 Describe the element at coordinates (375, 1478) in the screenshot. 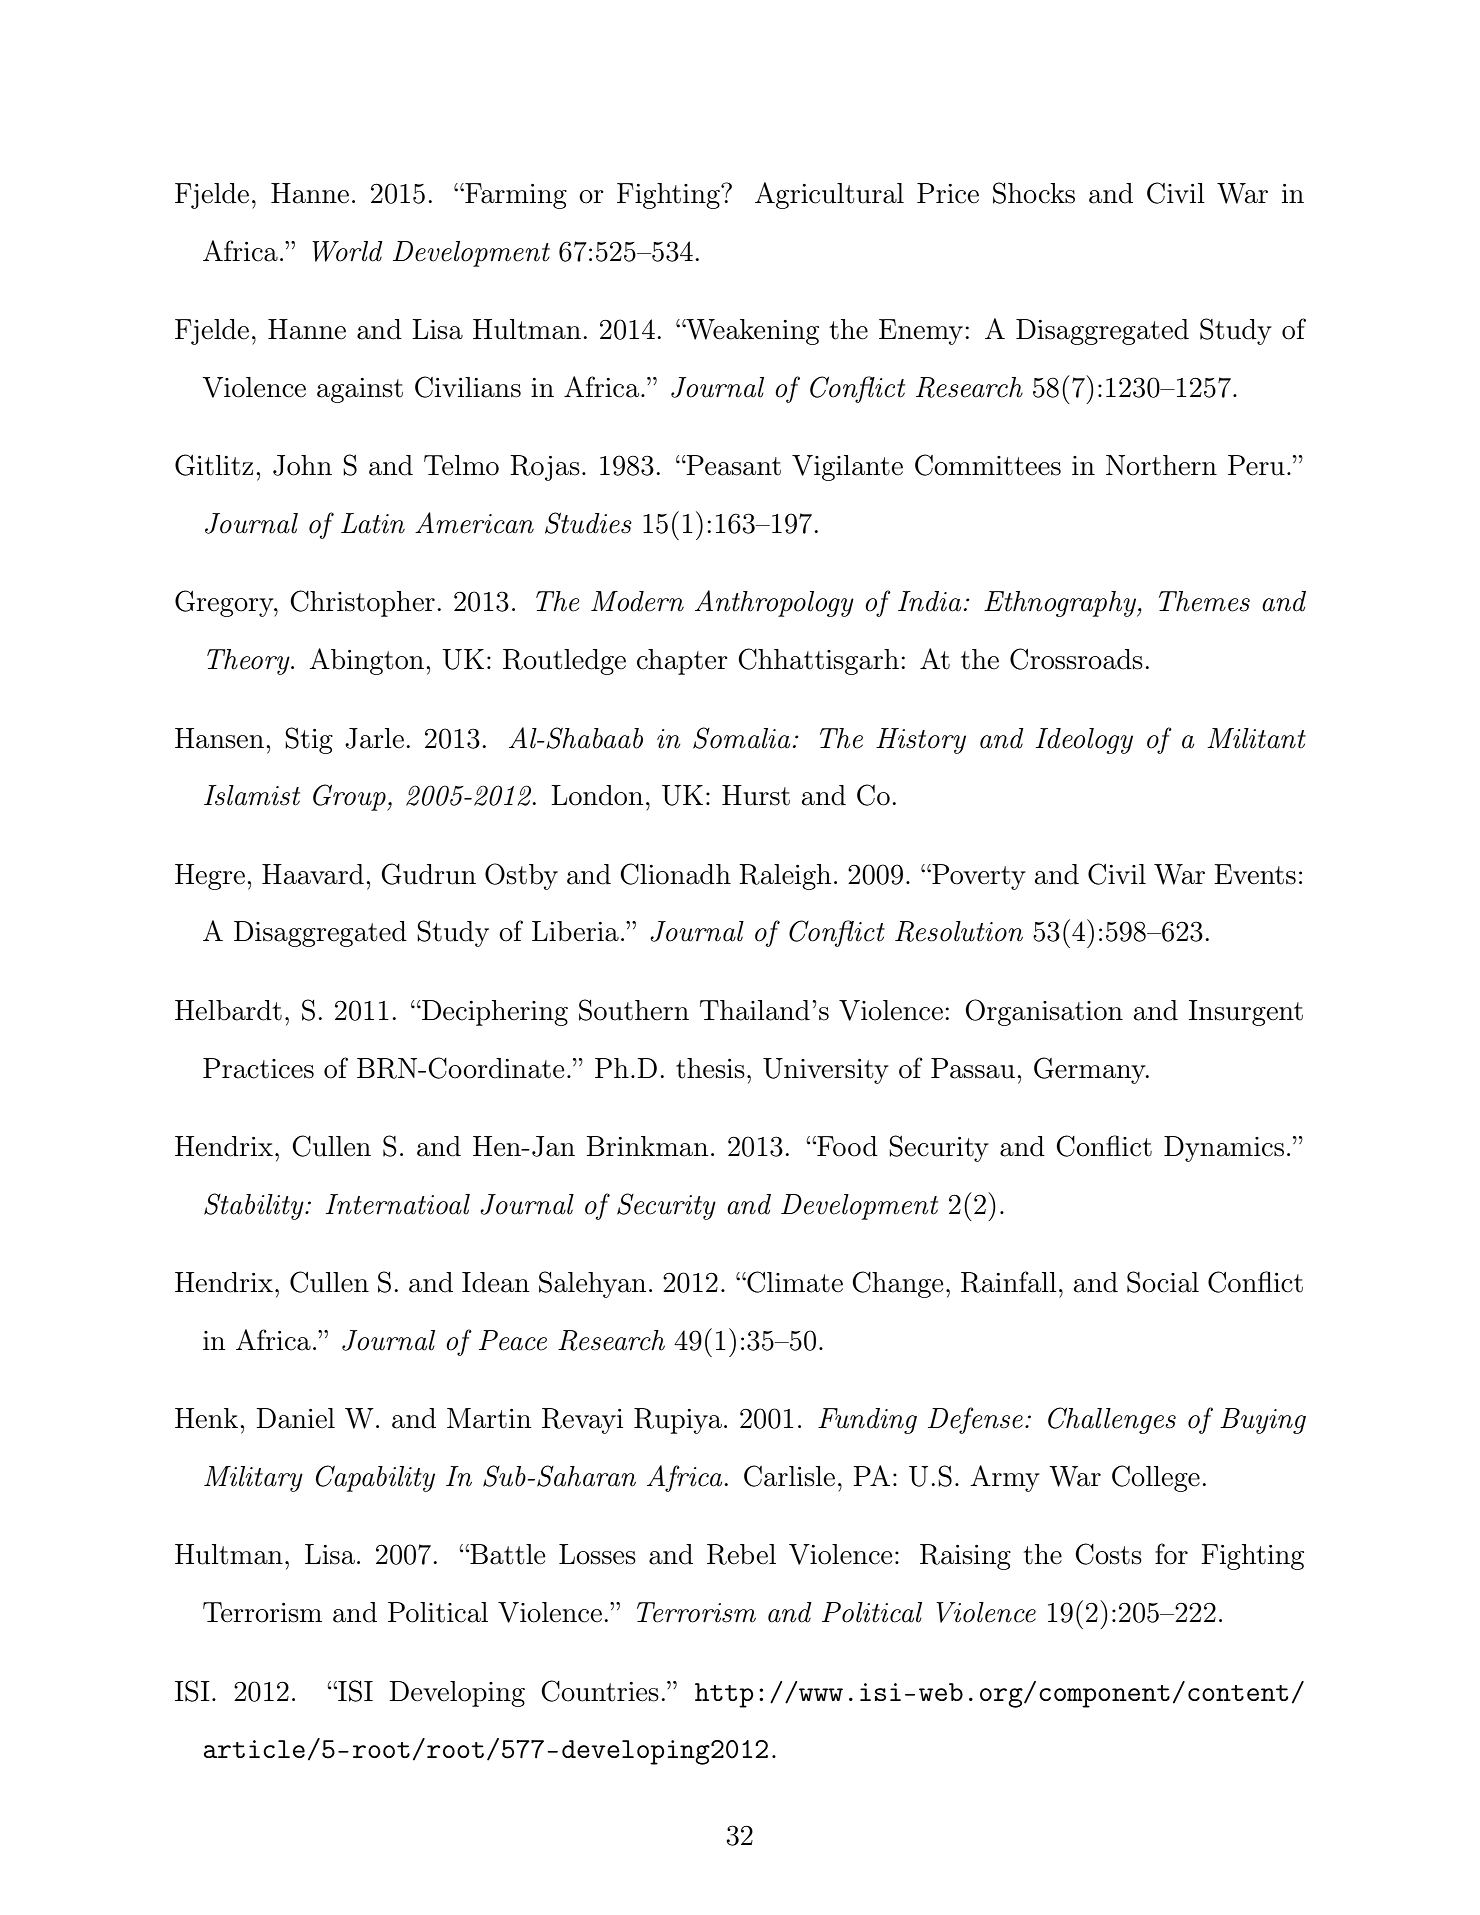

I see `Capability` at that location.
